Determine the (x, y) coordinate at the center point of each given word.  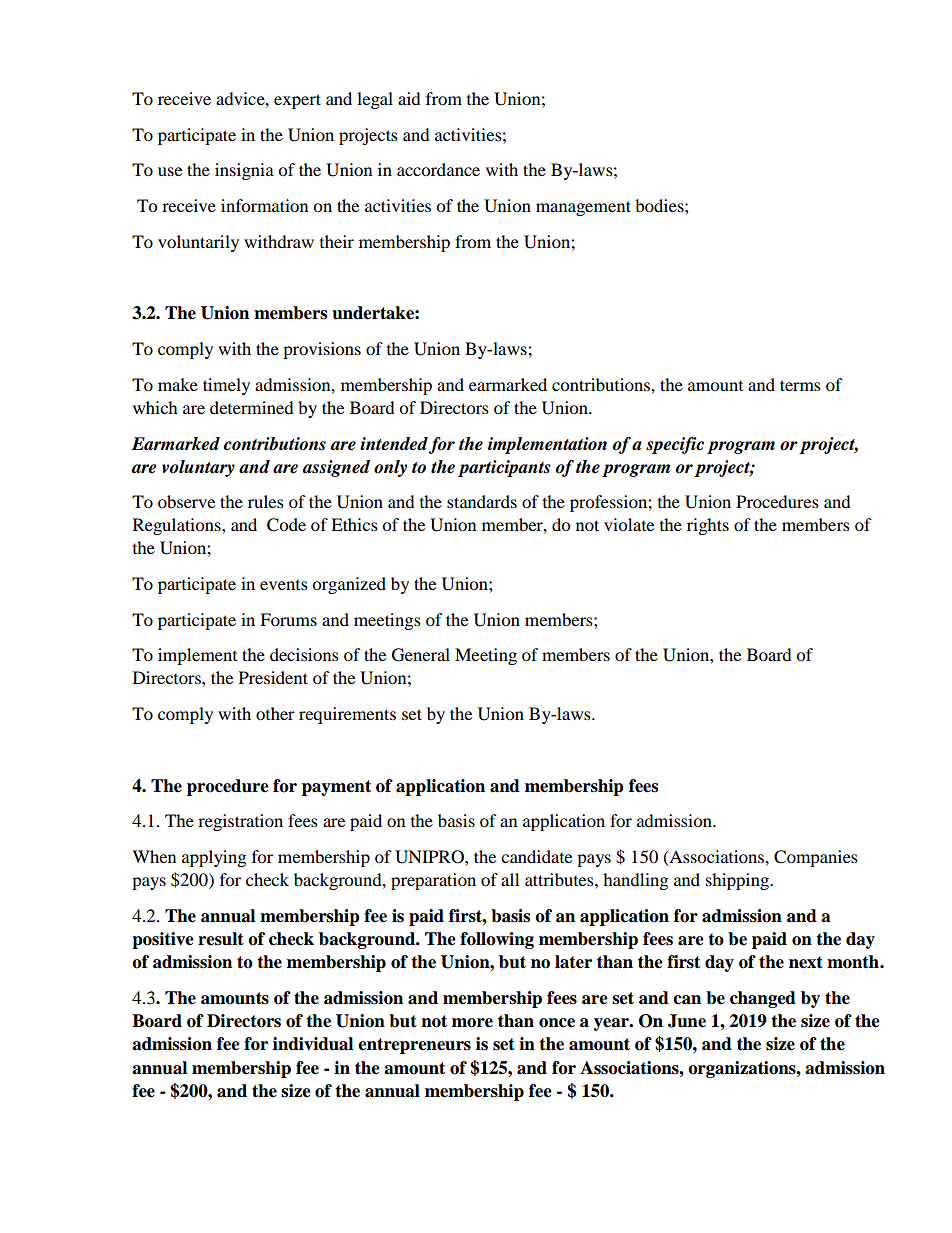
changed (763, 999)
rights (708, 526)
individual (313, 1044)
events (284, 585)
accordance (438, 169)
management (583, 208)
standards (482, 501)
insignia (244, 171)
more (472, 1023)
